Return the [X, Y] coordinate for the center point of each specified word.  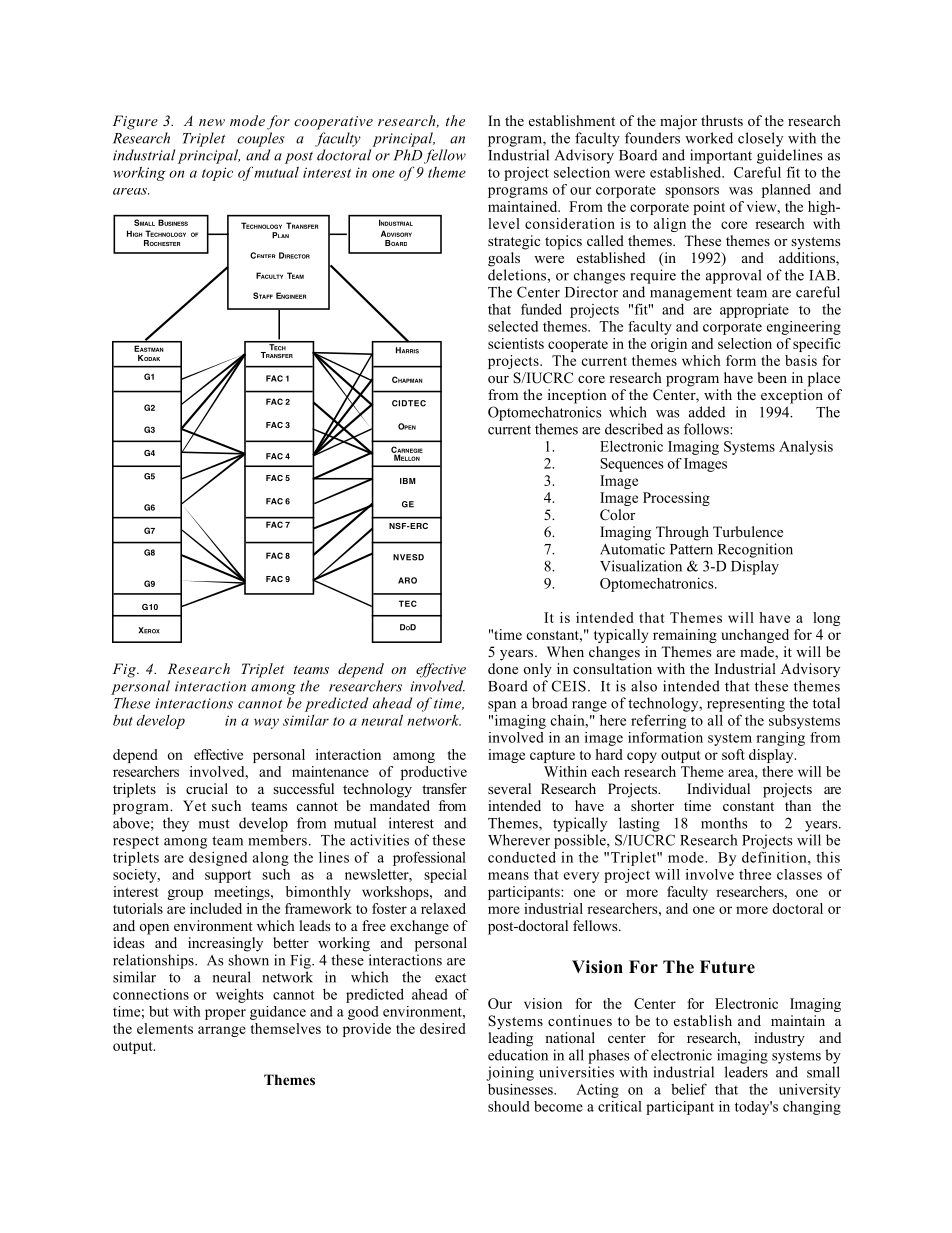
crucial [207, 788]
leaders [746, 1072]
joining [510, 1073]
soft [733, 754]
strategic [514, 242]
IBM [408, 481]
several [509, 788]
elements [165, 1028]
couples [261, 139]
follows [707, 429]
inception [577, 396]
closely [760, 139]
